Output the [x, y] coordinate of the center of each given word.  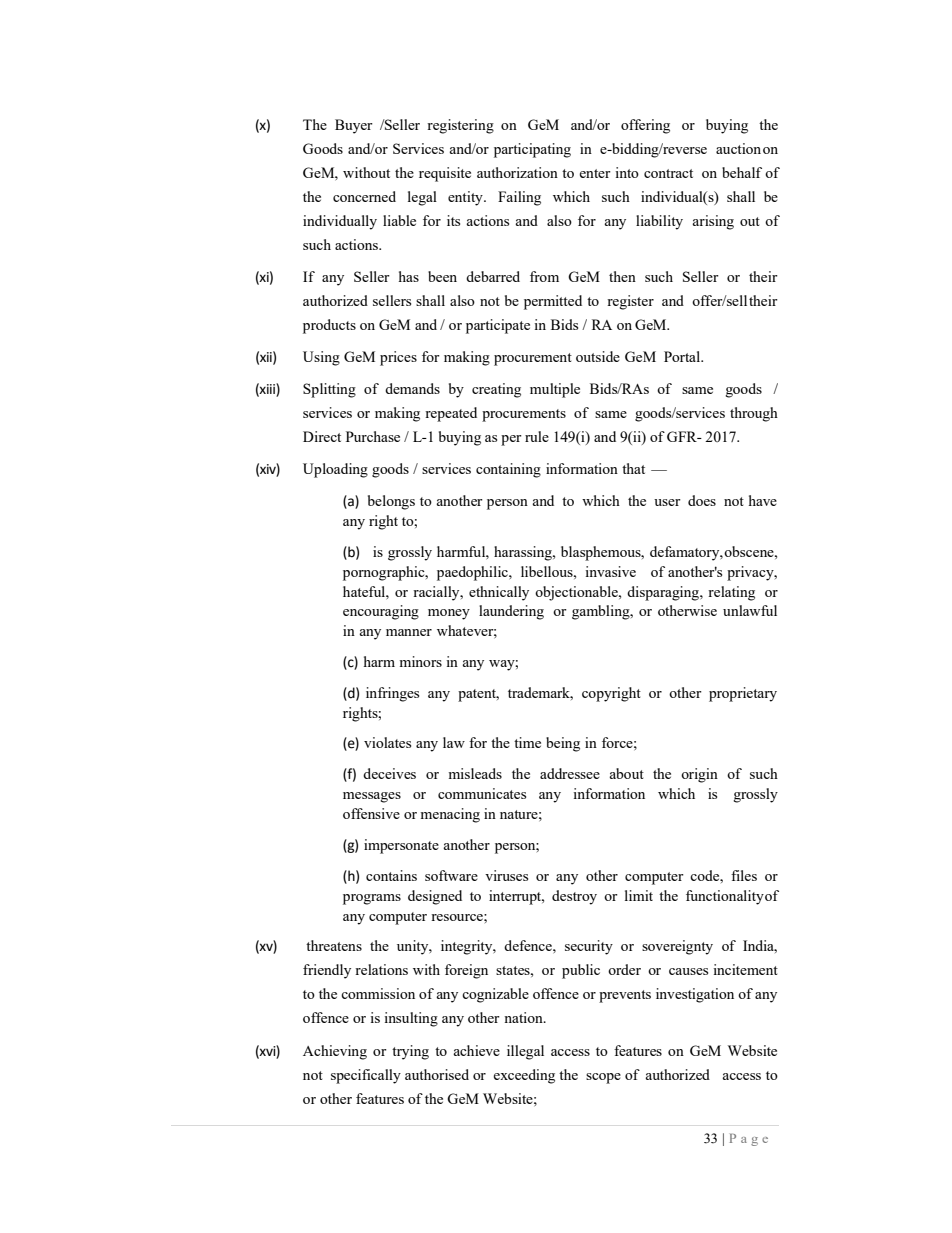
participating [532, 150]
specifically [366, 1076]
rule [537, 436]
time [527, 742]
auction [738, 148]
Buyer [354, 126]
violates [387, 742]
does [702, 500]
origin [699, 775]
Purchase [373, 436]
